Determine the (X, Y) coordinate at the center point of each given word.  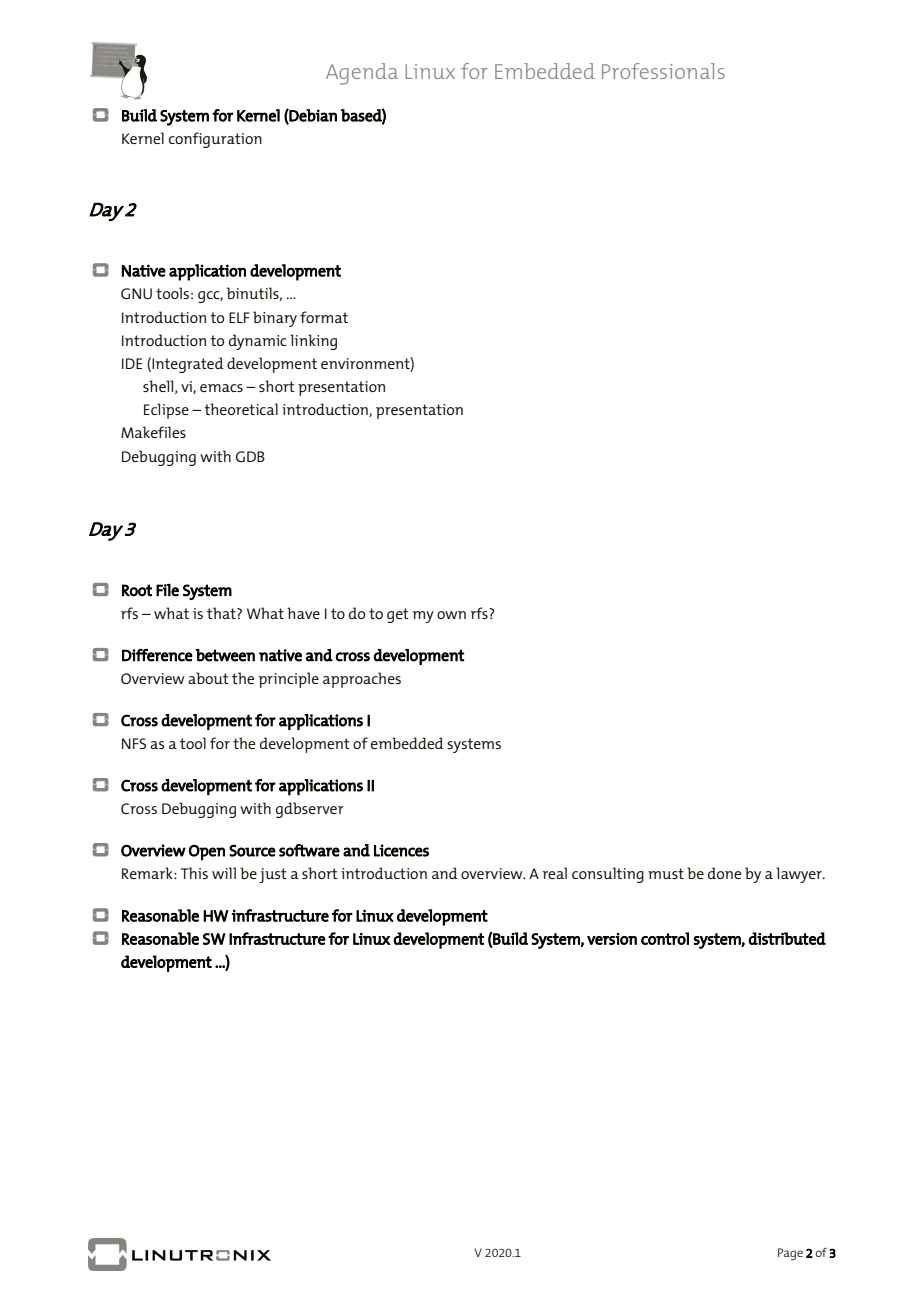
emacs (221, 388)
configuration (215, 140)
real (555, 873)
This (194, 873)
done (724, 873)
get (398, 615)
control (665, 938)
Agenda (362, 74)
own (451, 615)
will (224, 873)
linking (313, 342)
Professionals (663, 71)
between (225, 655)
